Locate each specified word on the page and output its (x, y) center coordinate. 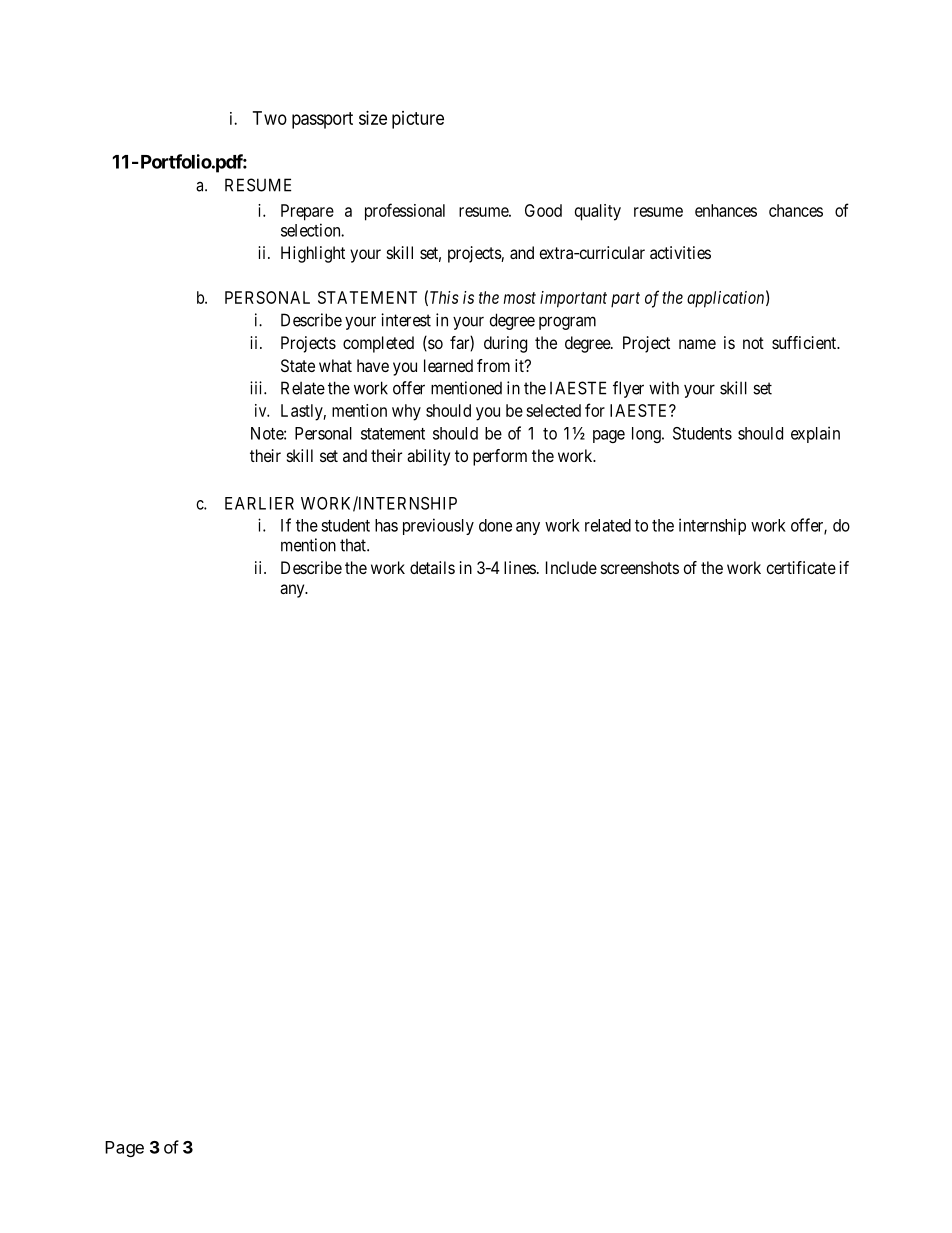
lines (520, 567)
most (520, 298)
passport (322, 120)
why (406, 412)
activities (680, 252)
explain (815, 434)
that (354, 545)
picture (418, 120)
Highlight (313, 254)
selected (553, 410)
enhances (726, 210)
